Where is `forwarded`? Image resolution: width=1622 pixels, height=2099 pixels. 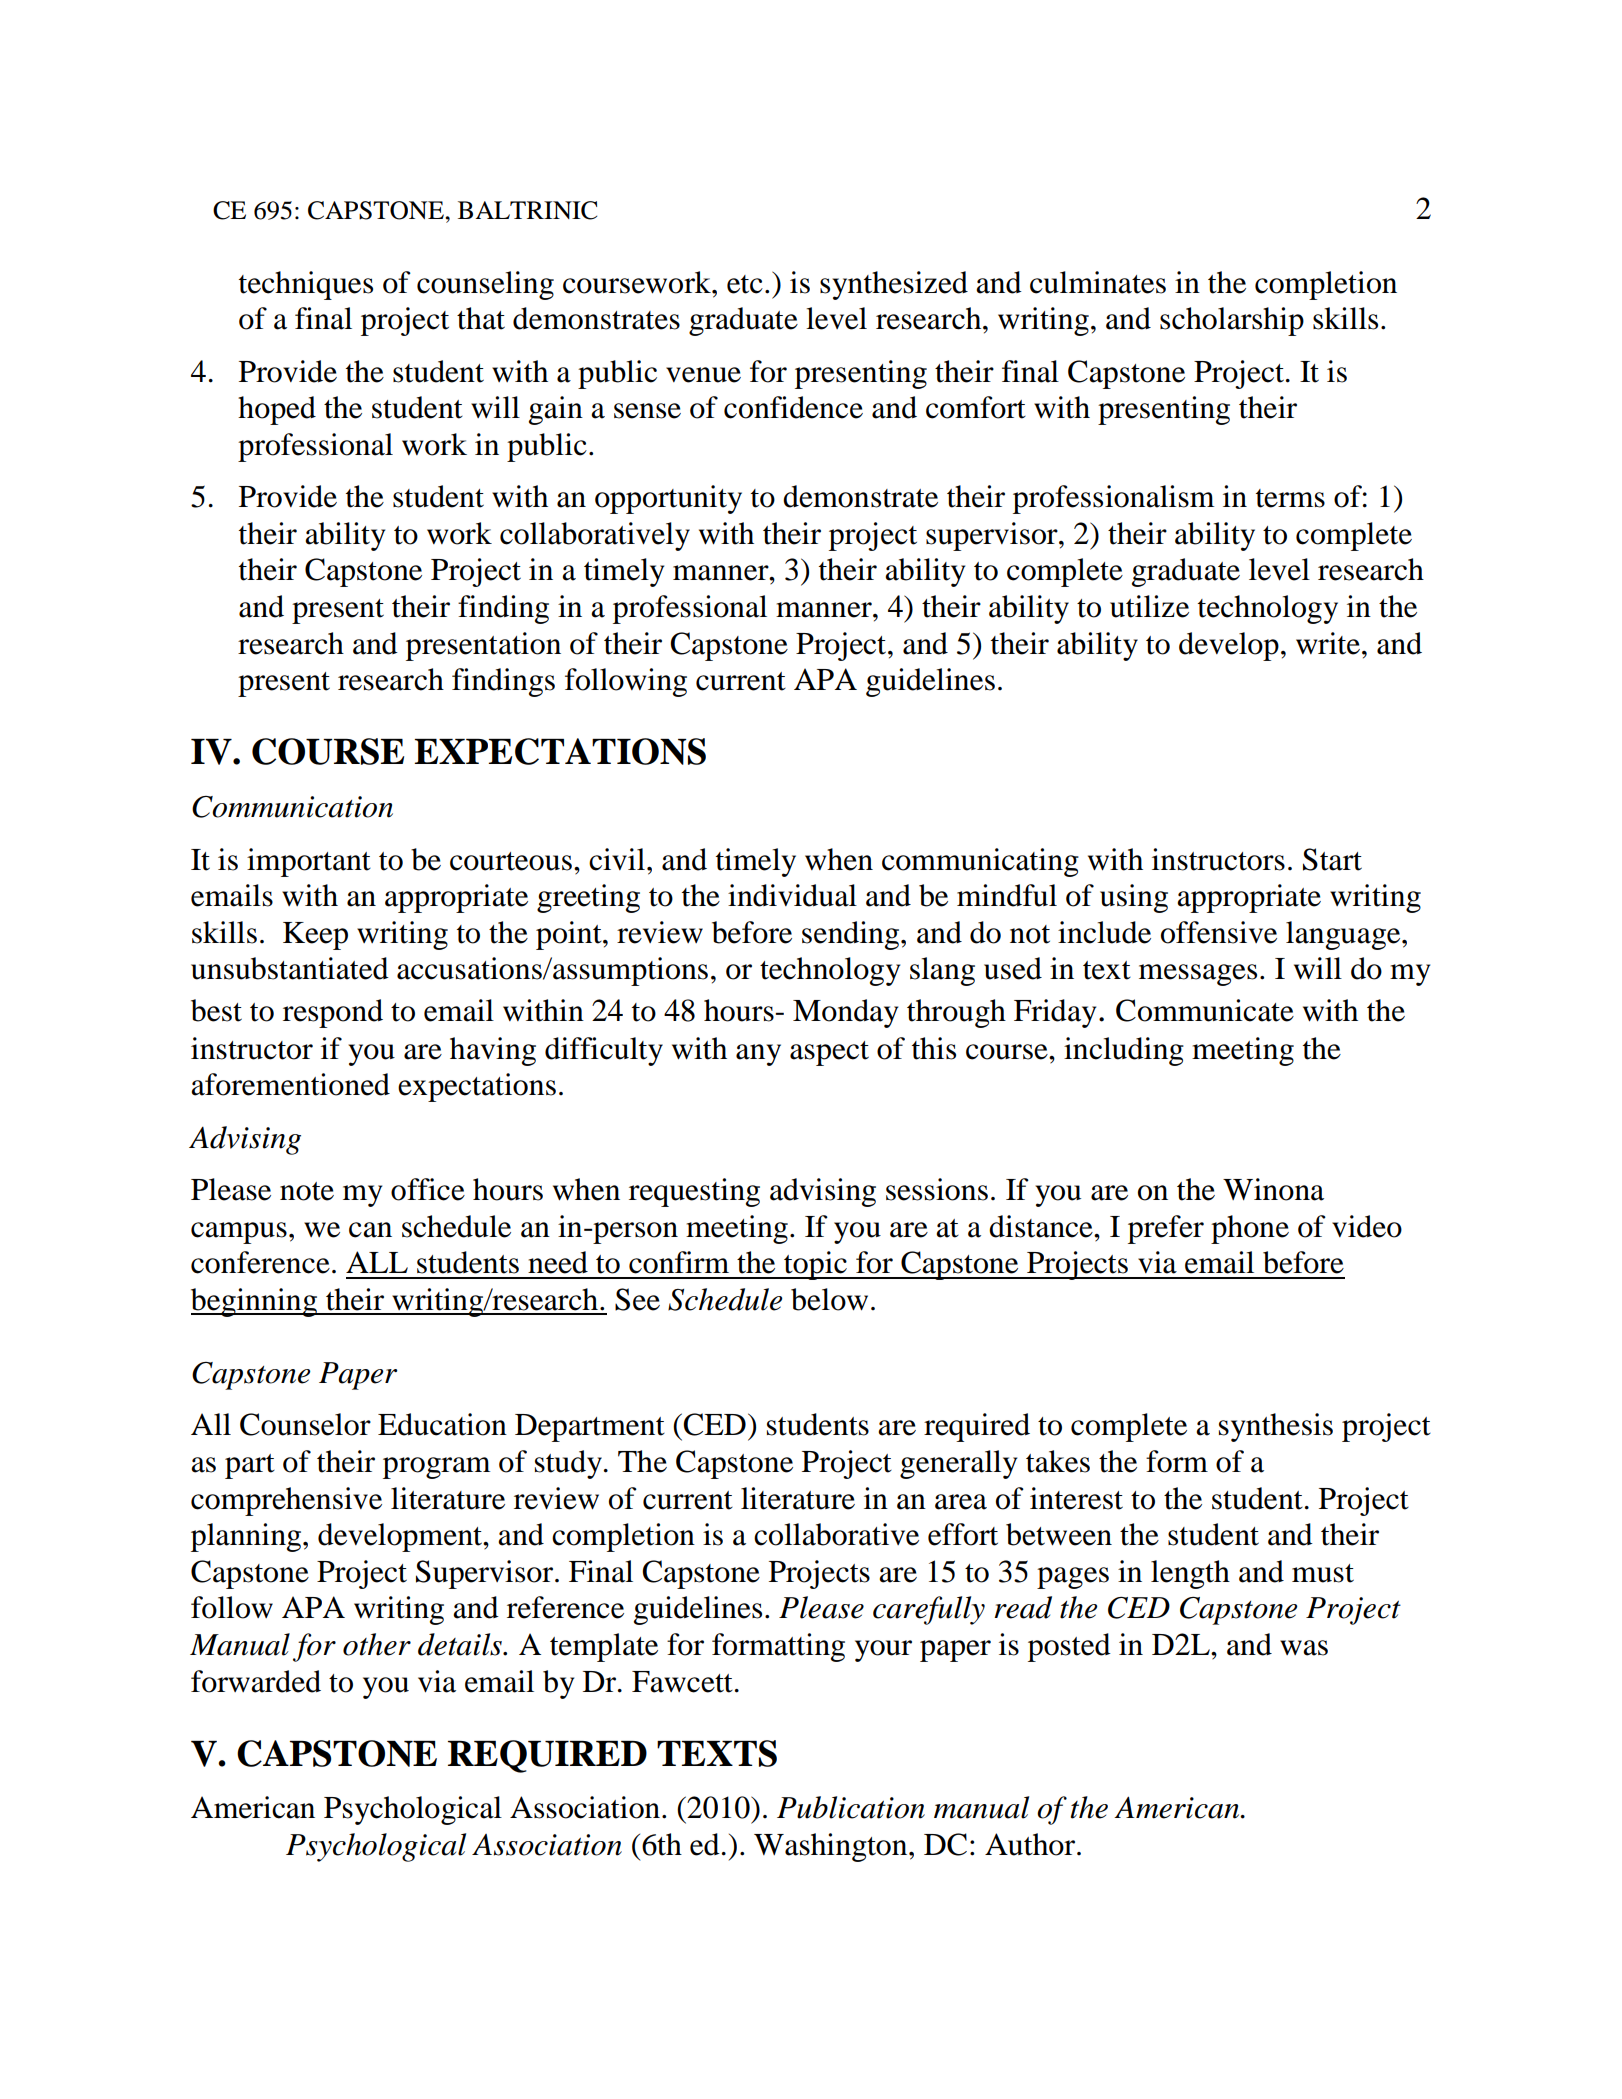 forwarded is located at coordinates (256, 1681).
